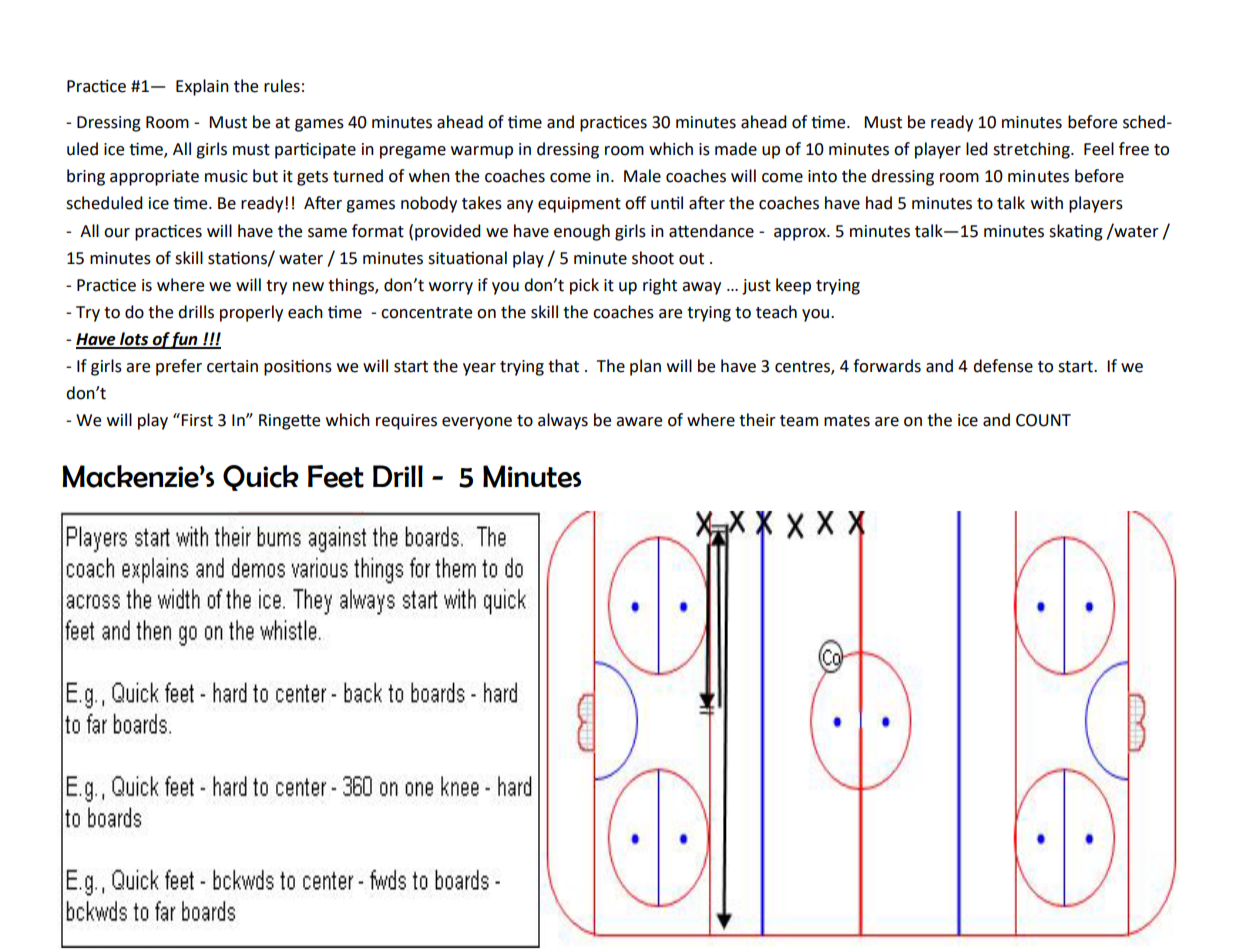 Image resolution: width=1233 pixels, height=952 pixels. I want to click on stretching, so click(1032, 150).
